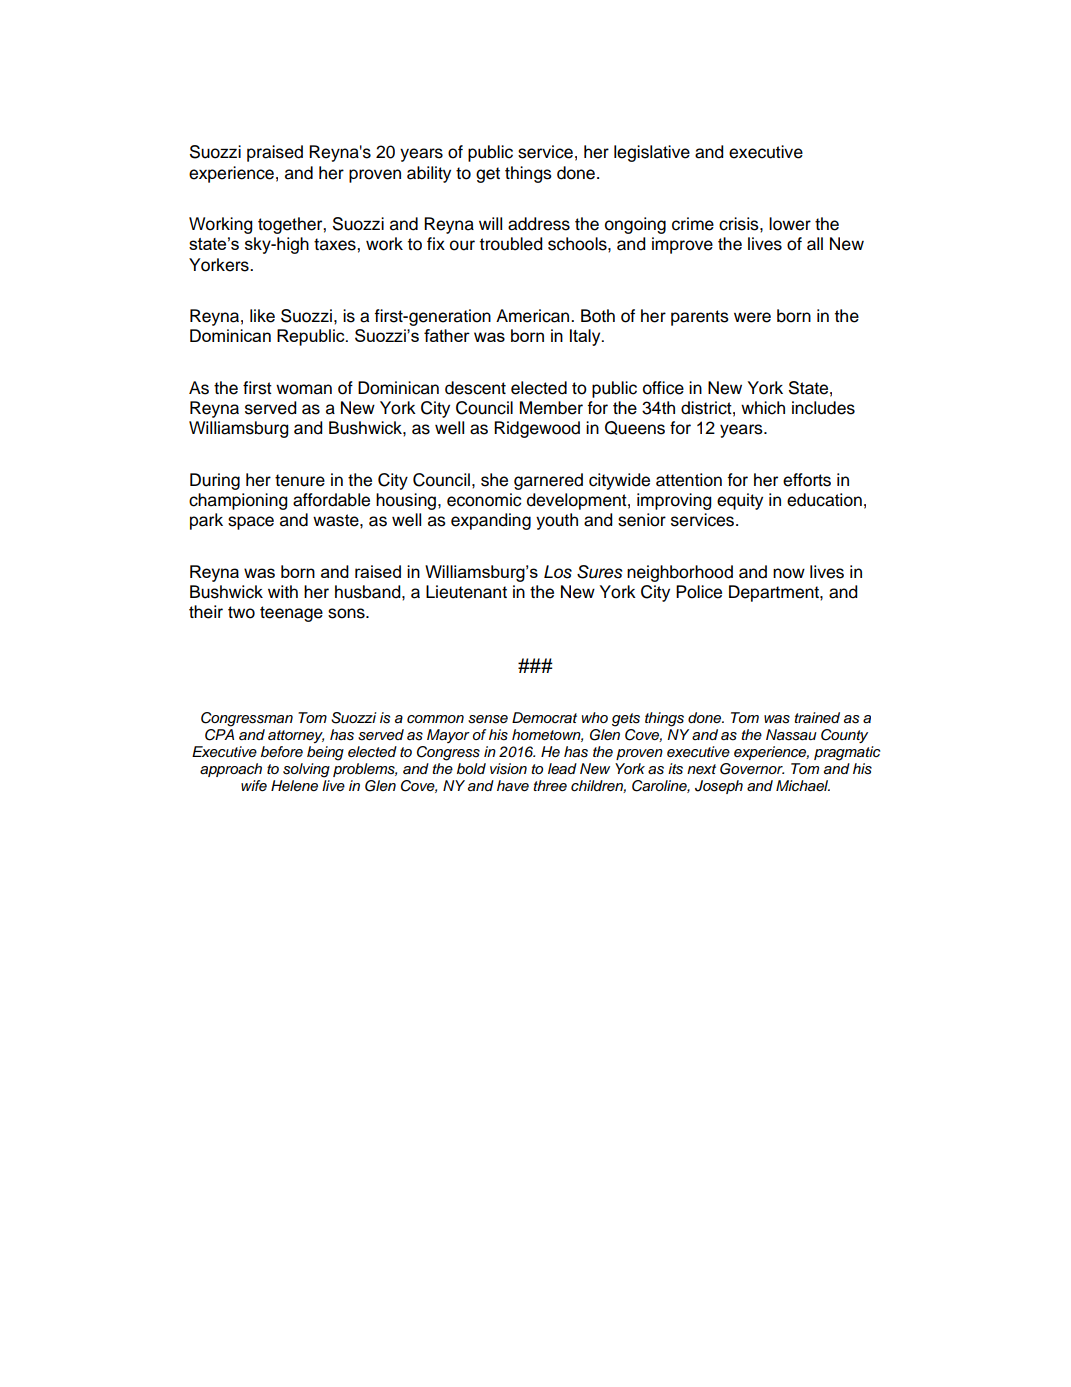 This screenshot has height=1387, width=1071. Describe the element at coordinates (539, 224) in the screenshot. I see `address` at that location.
